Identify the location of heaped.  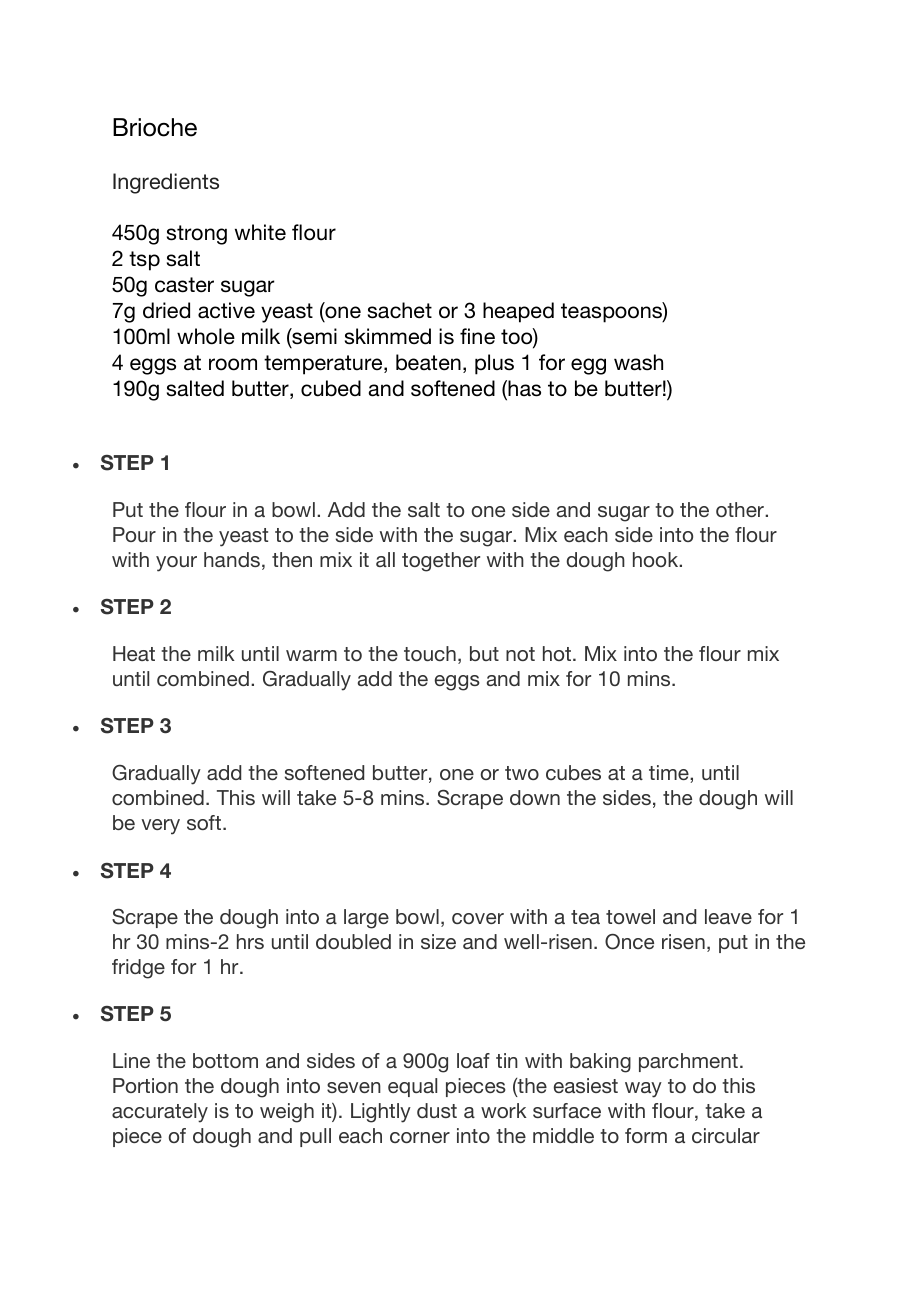
(518, 312).
